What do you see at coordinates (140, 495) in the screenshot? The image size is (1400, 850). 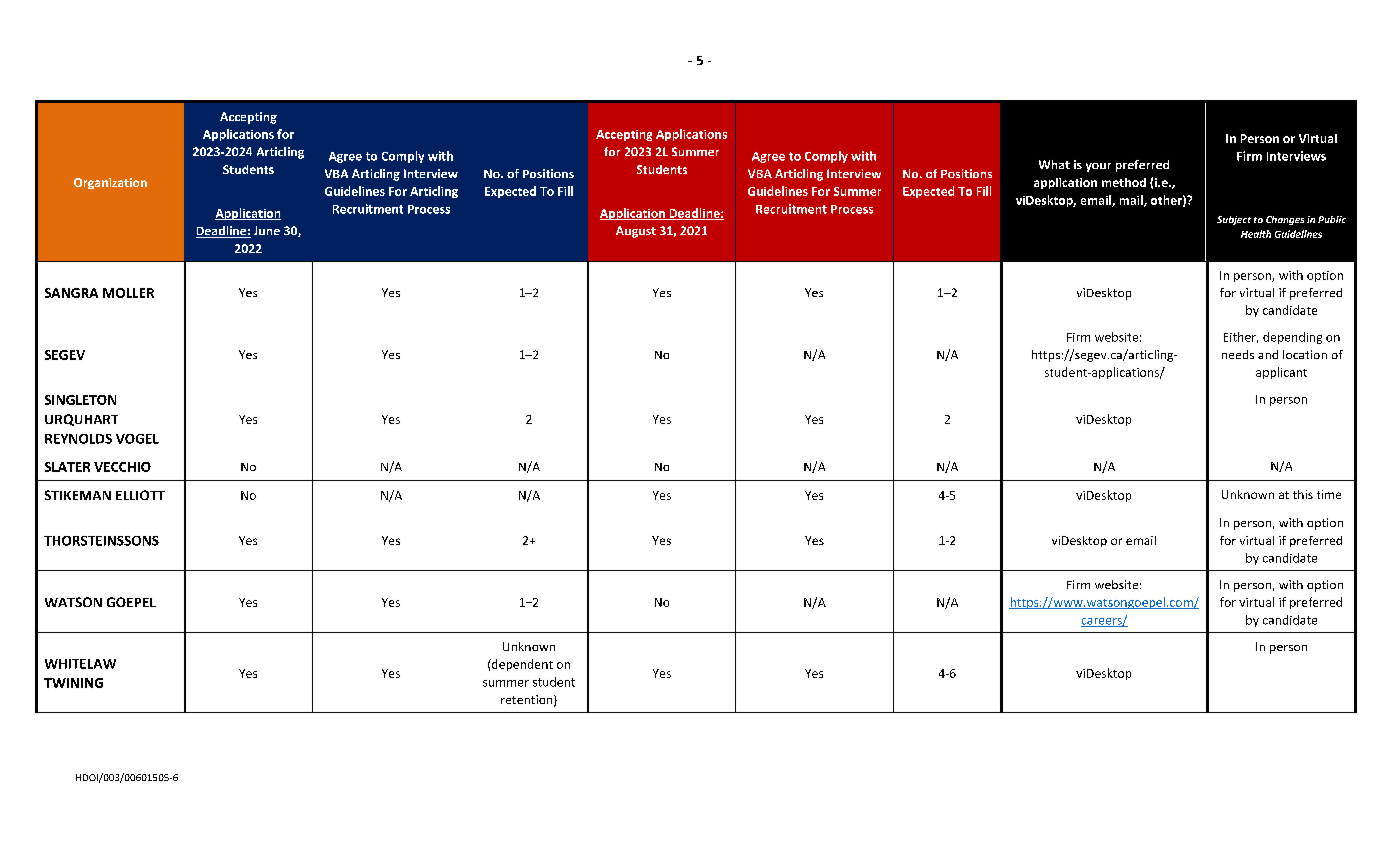 I see `ELLIOTT` at bounding box center [140, 495].
